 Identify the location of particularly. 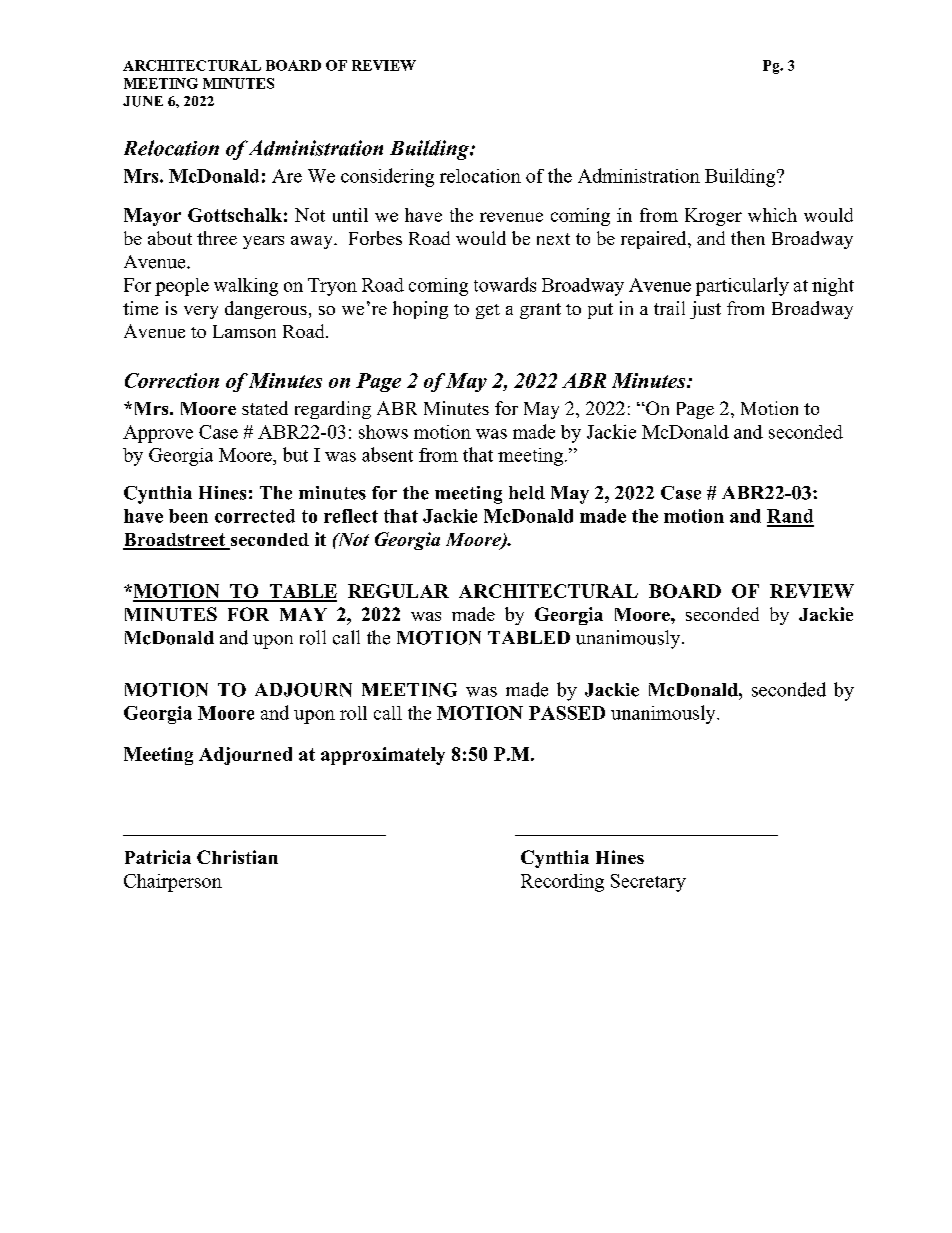
(742, 286).
